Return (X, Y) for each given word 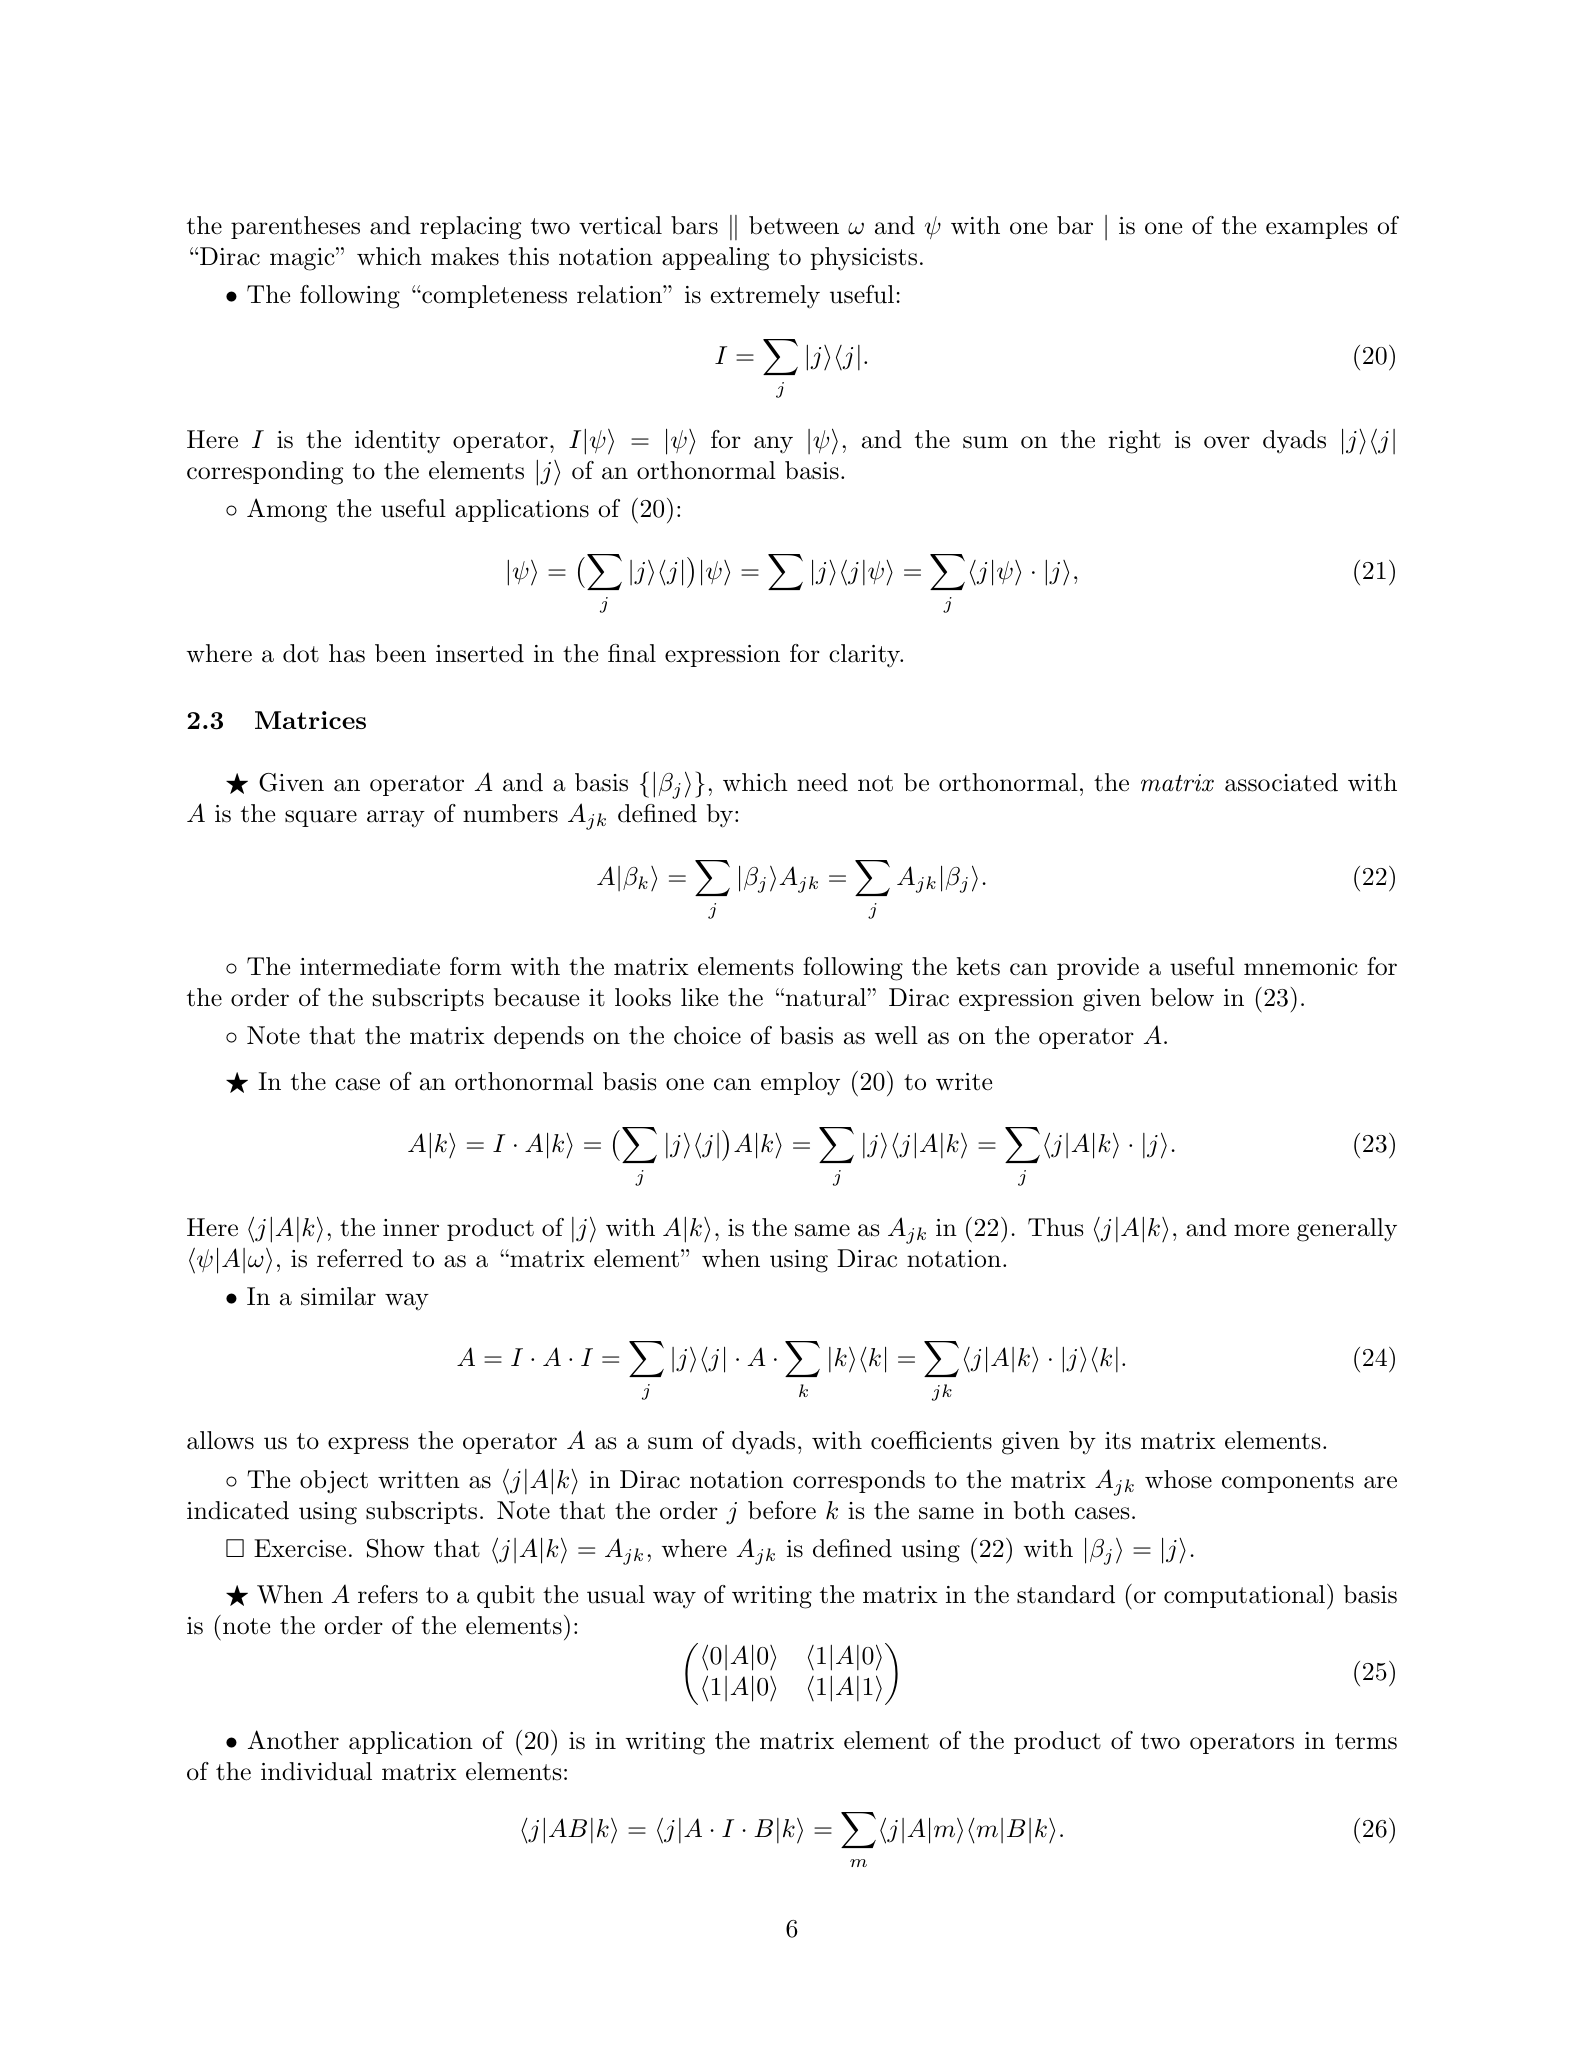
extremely (765, 297)
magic (303, 259)
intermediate (370, 966)
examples (1317, 227)
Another (293, 1740)
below (1182, 997)
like (699, 997)
